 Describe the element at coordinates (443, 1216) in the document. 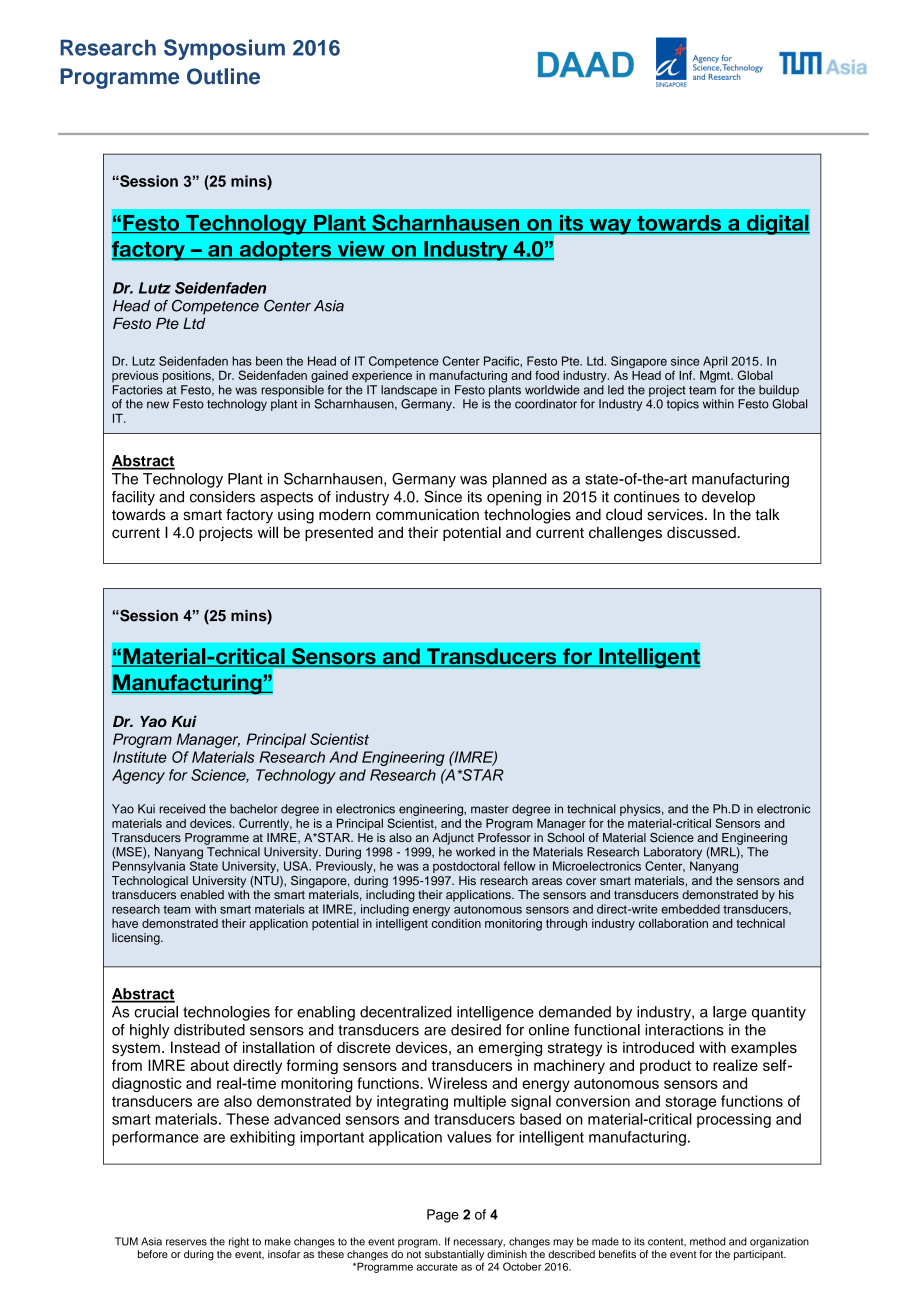

I see `Page` at that location.
